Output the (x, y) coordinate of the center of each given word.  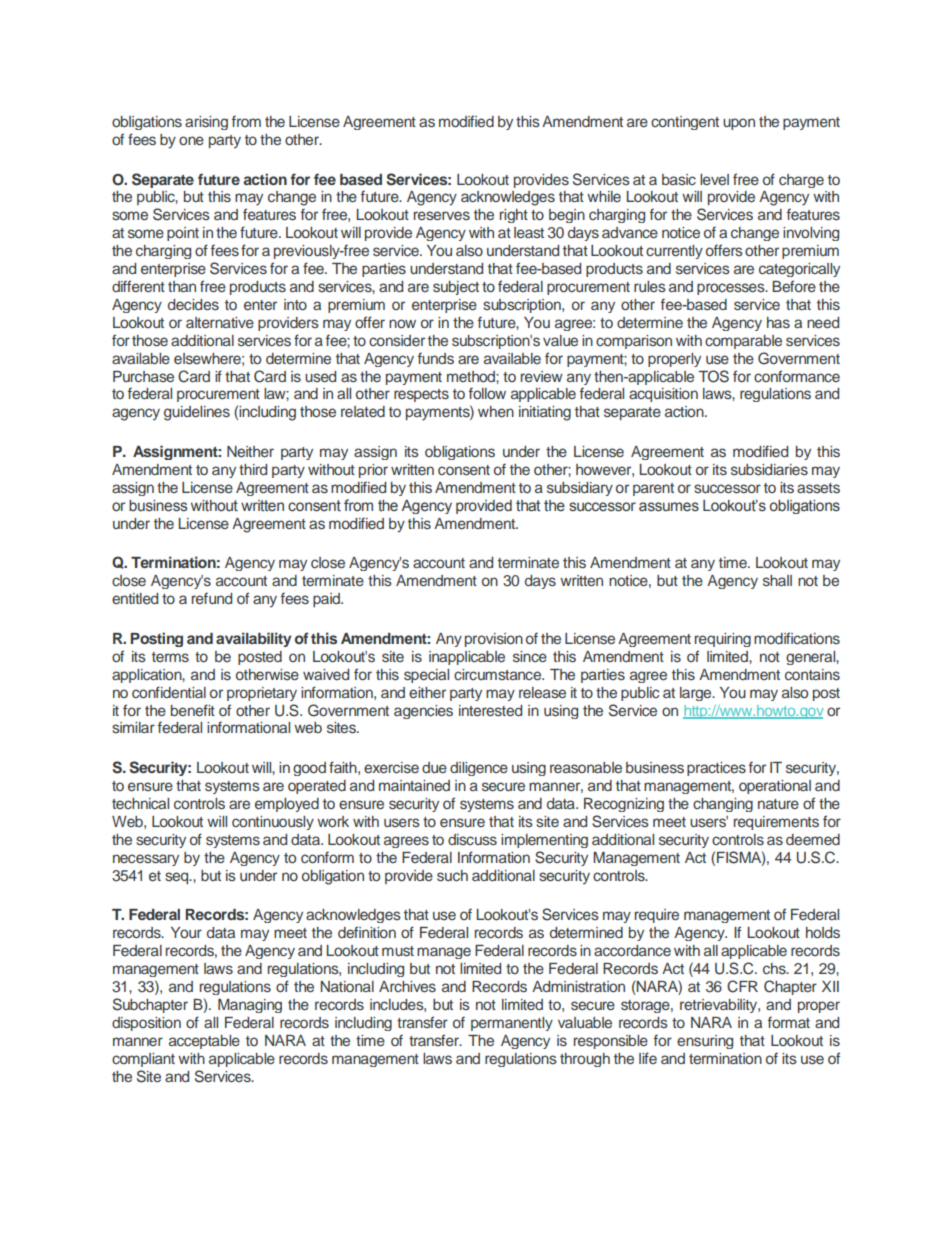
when (496, 411)
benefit (193, 710)
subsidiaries (769, 469)
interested (490, 710)
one (191, 140)
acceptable (204, 1042)
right (514, 216)
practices (716, 769)
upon (739, 124)
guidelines (197, 413)
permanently (512, 1024)
